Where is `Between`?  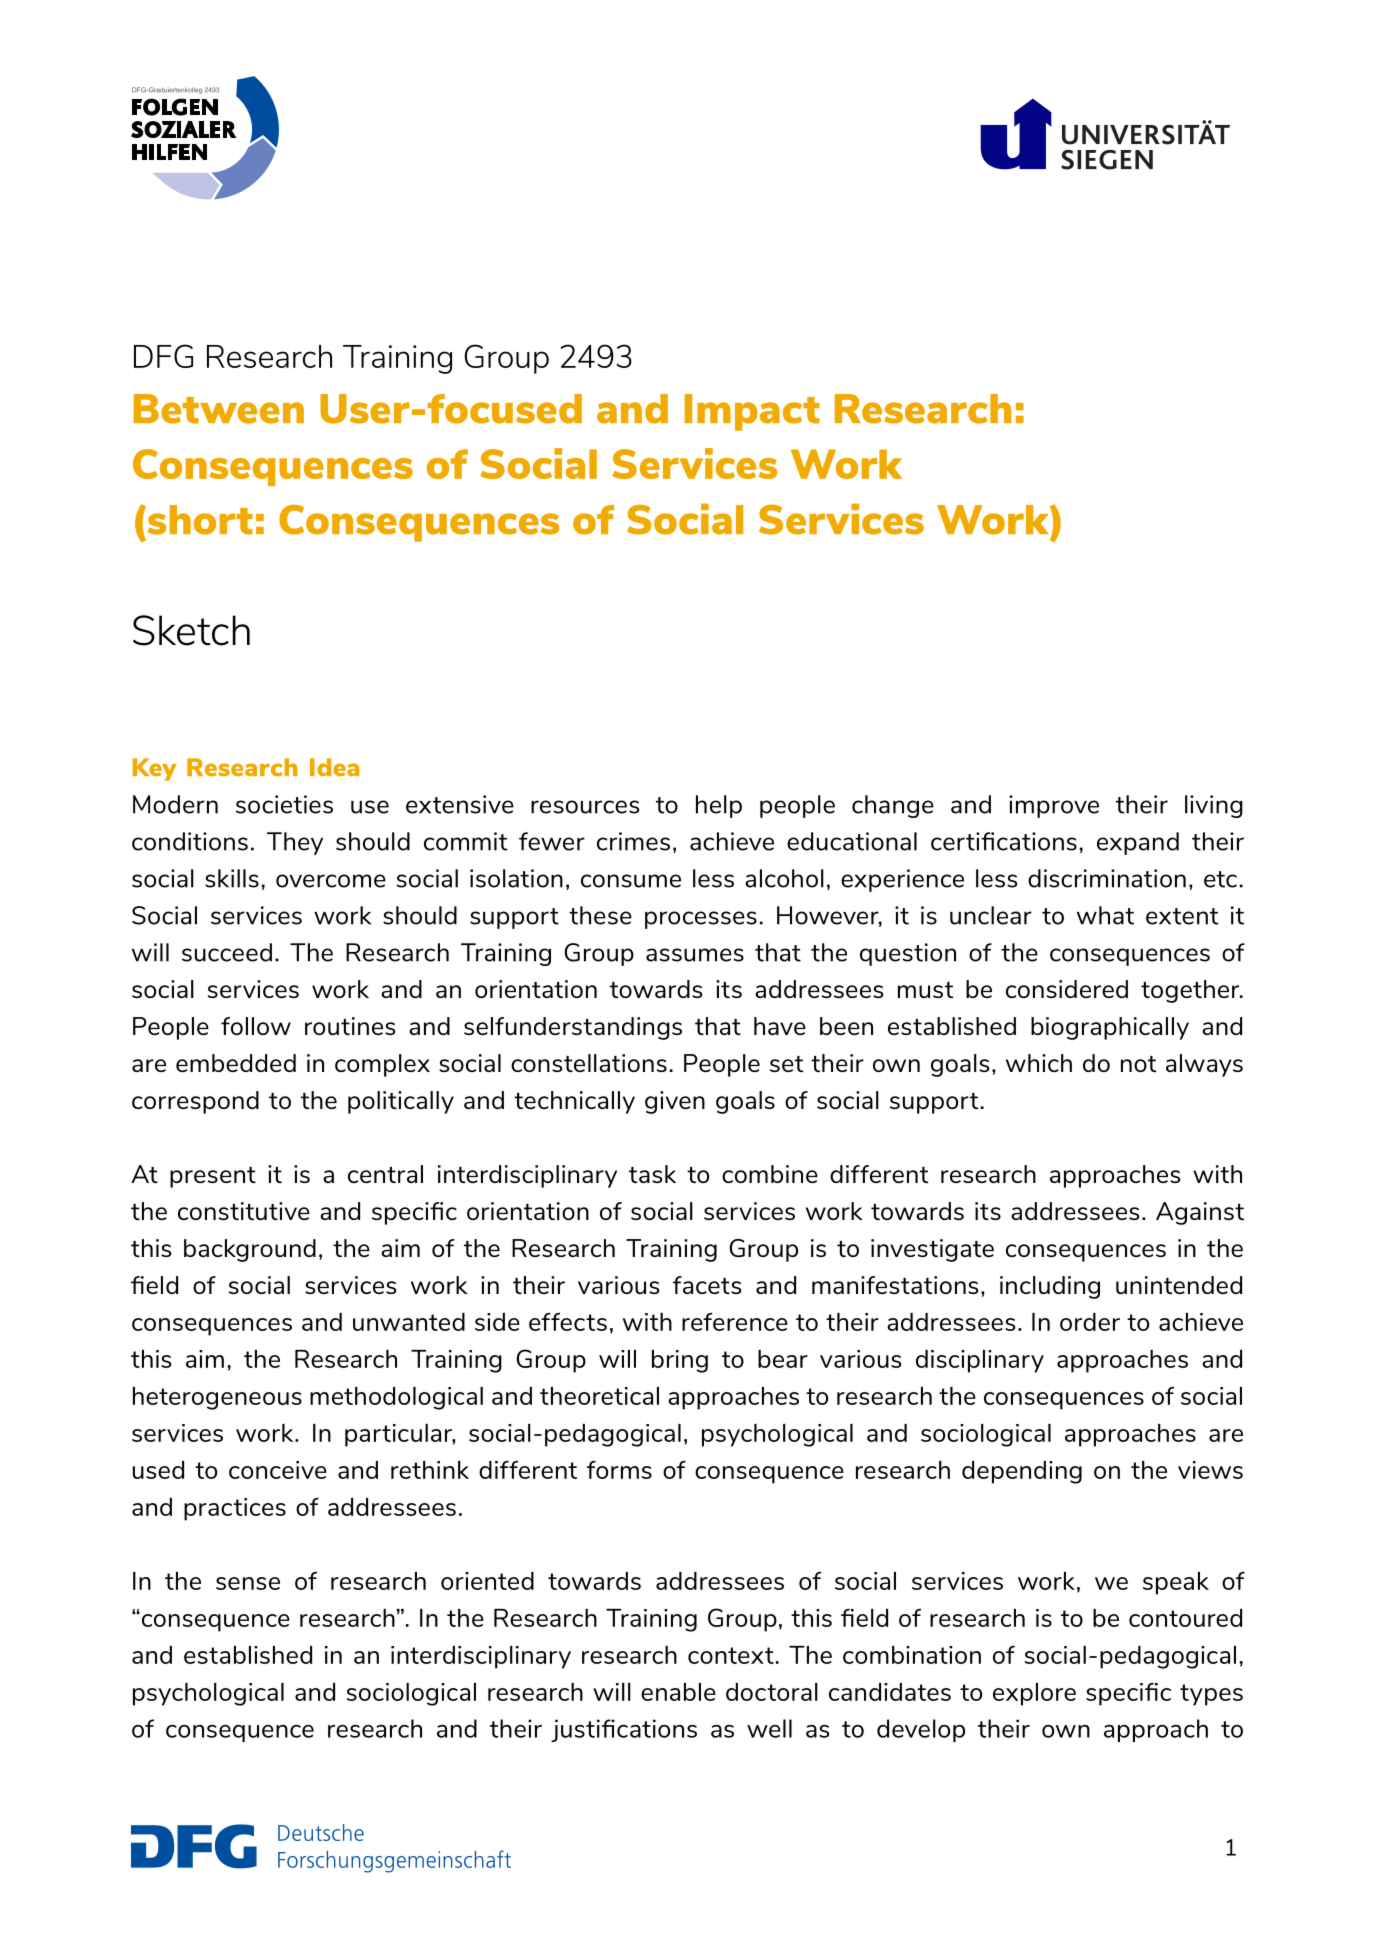 Between is located at coordinates (219, 409).
